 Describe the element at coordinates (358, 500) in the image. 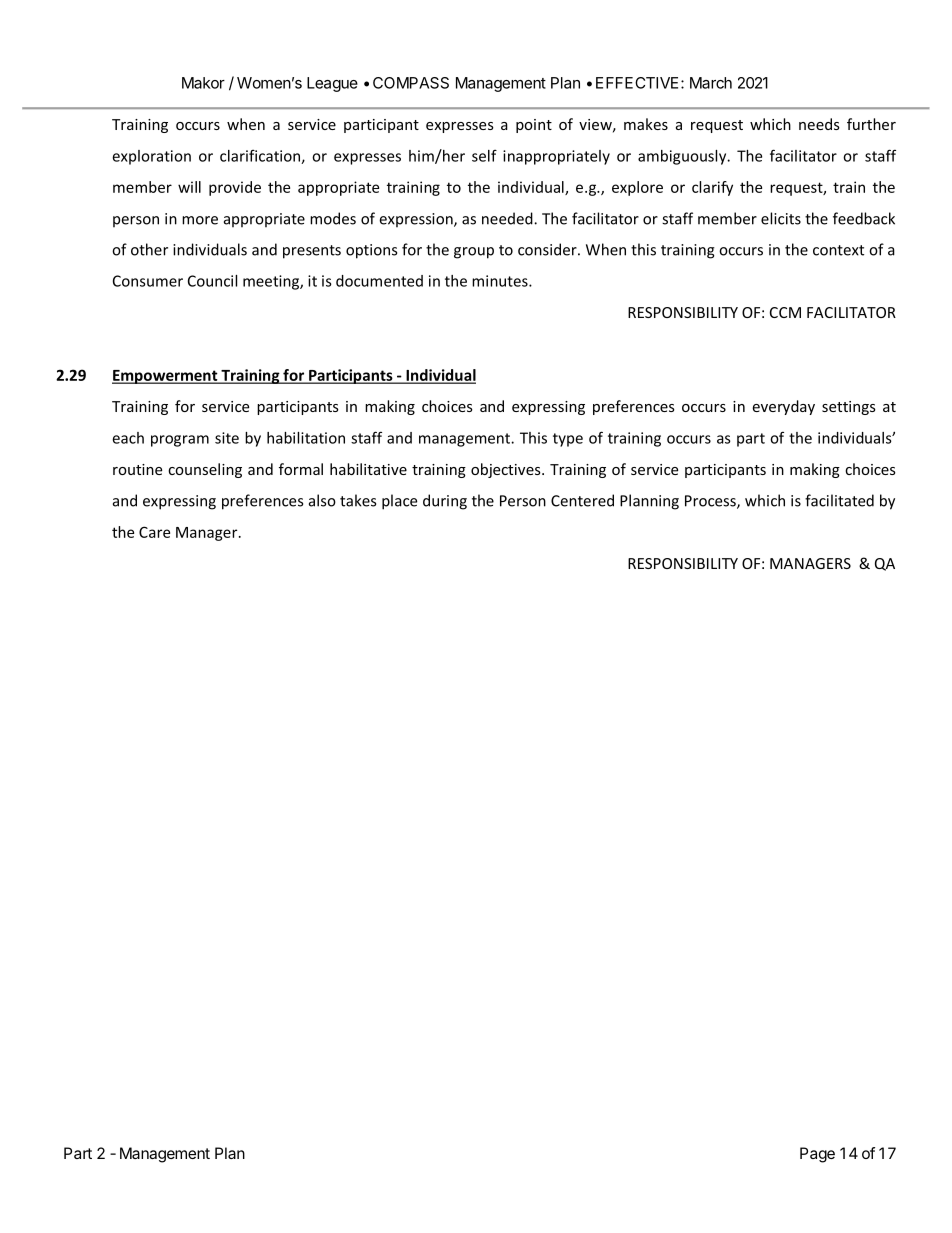

I see `takes` at that location.
